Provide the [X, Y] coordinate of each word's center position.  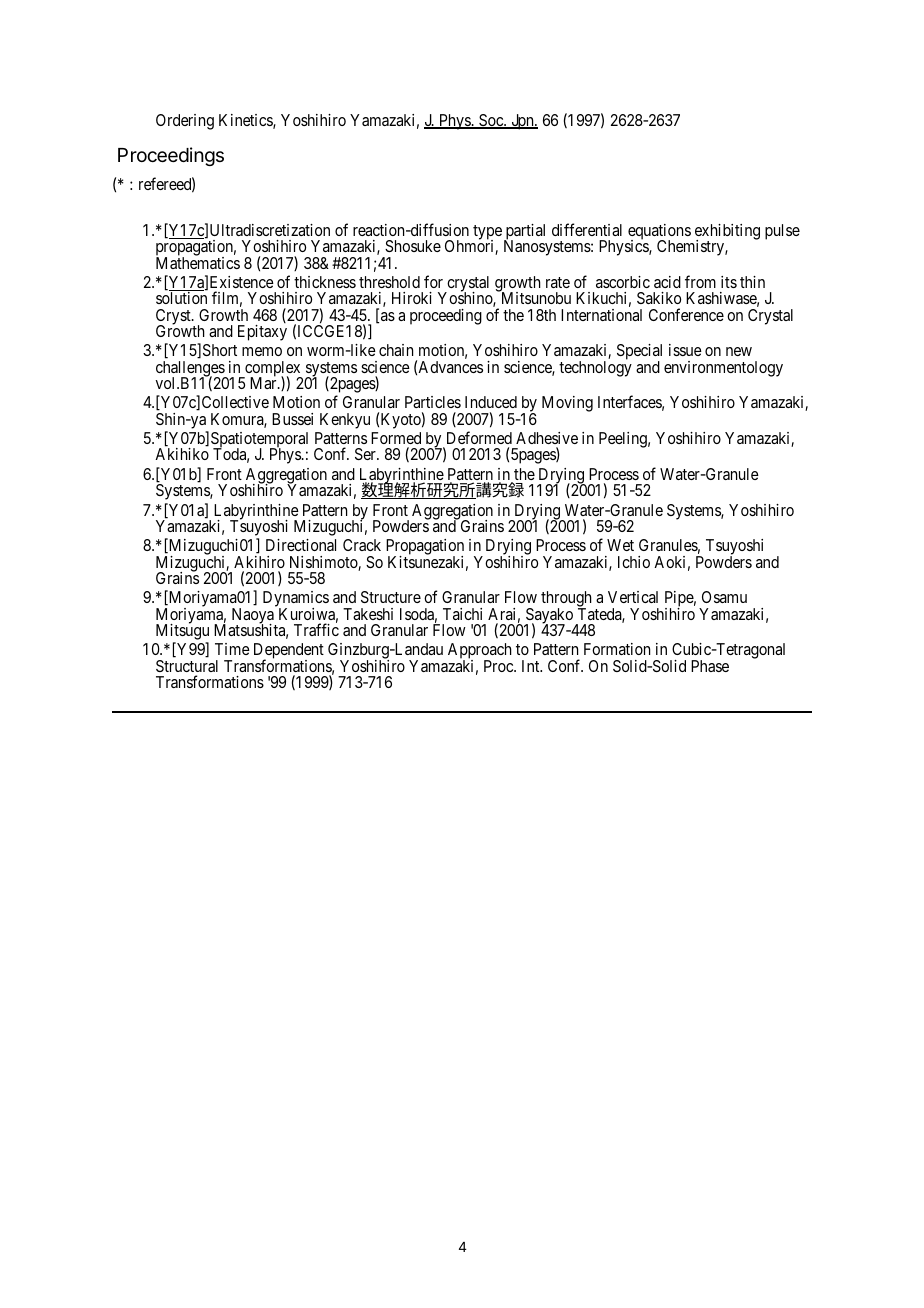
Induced [491, 402]
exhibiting [727, 233]
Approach [480, 652]
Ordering [185, 122]
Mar [264, 382]
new [739, 351]
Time [232, 649]
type [487, 233]
